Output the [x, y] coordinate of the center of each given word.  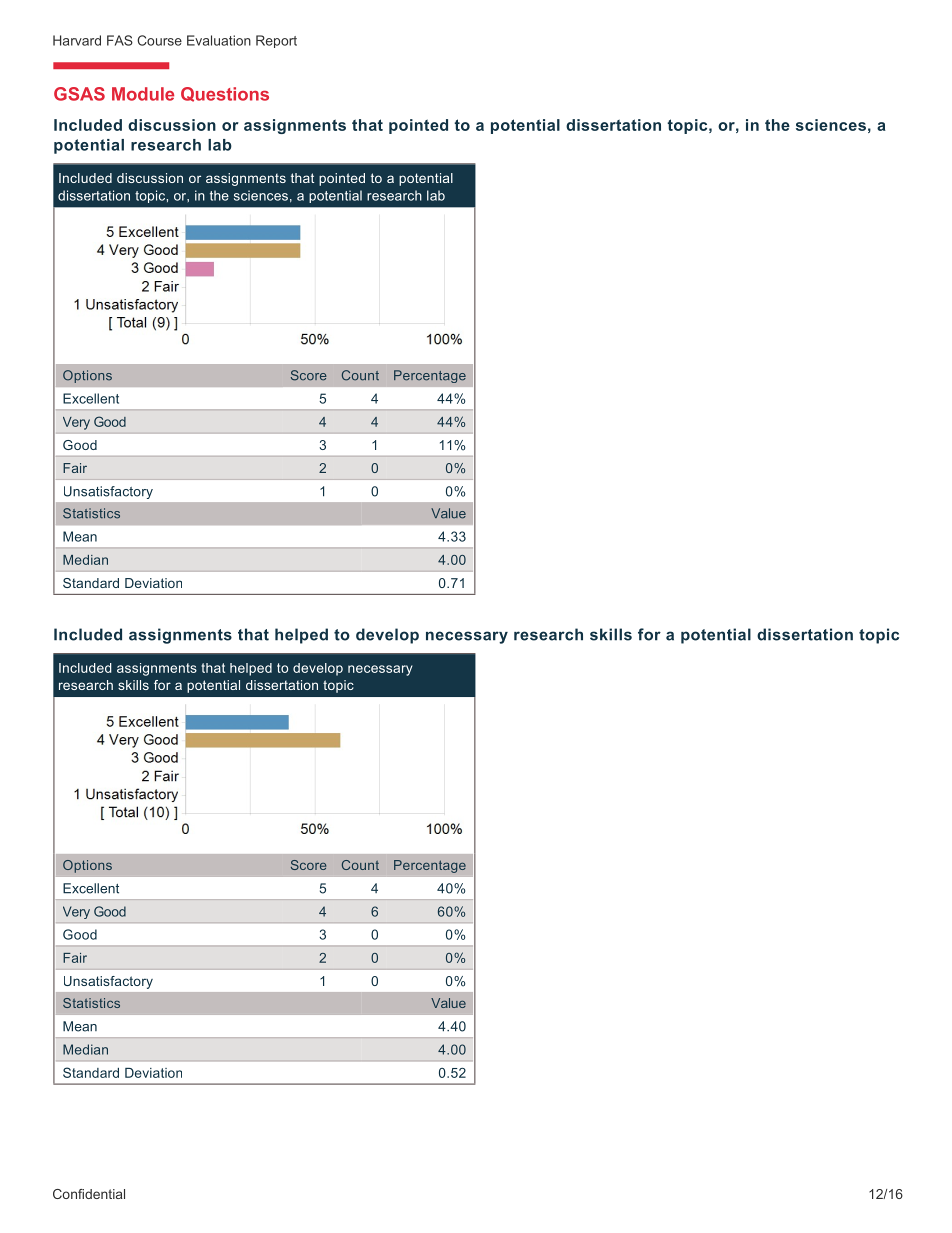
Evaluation [219, 40]
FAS [120, 40]
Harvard [77, 40]
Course [159, 40]
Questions [225, 94]
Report [276, 41]
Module [143, 94]
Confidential [89, 1194]
